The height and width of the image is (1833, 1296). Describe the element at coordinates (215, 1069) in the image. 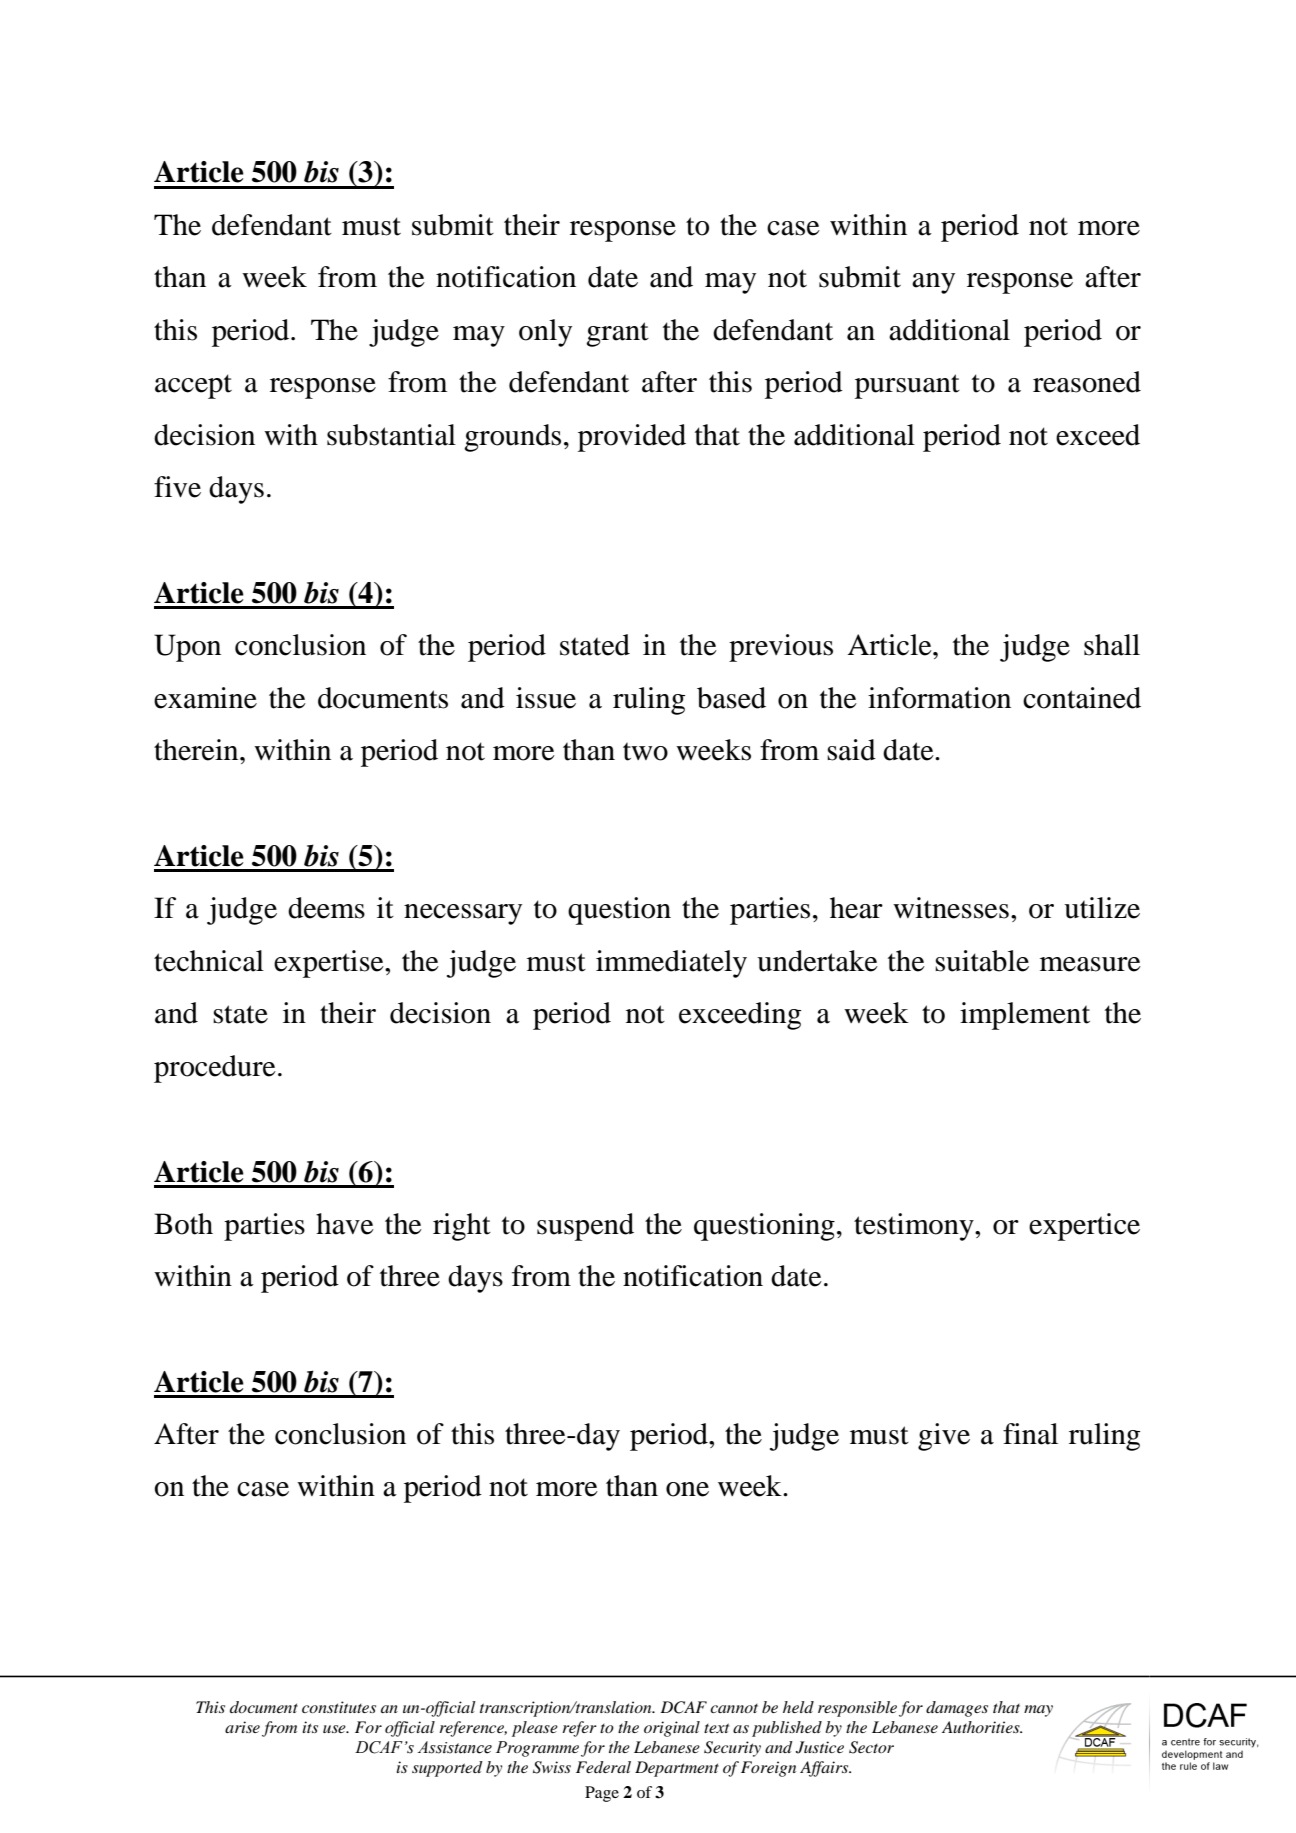

I see `procedure` at that location.
